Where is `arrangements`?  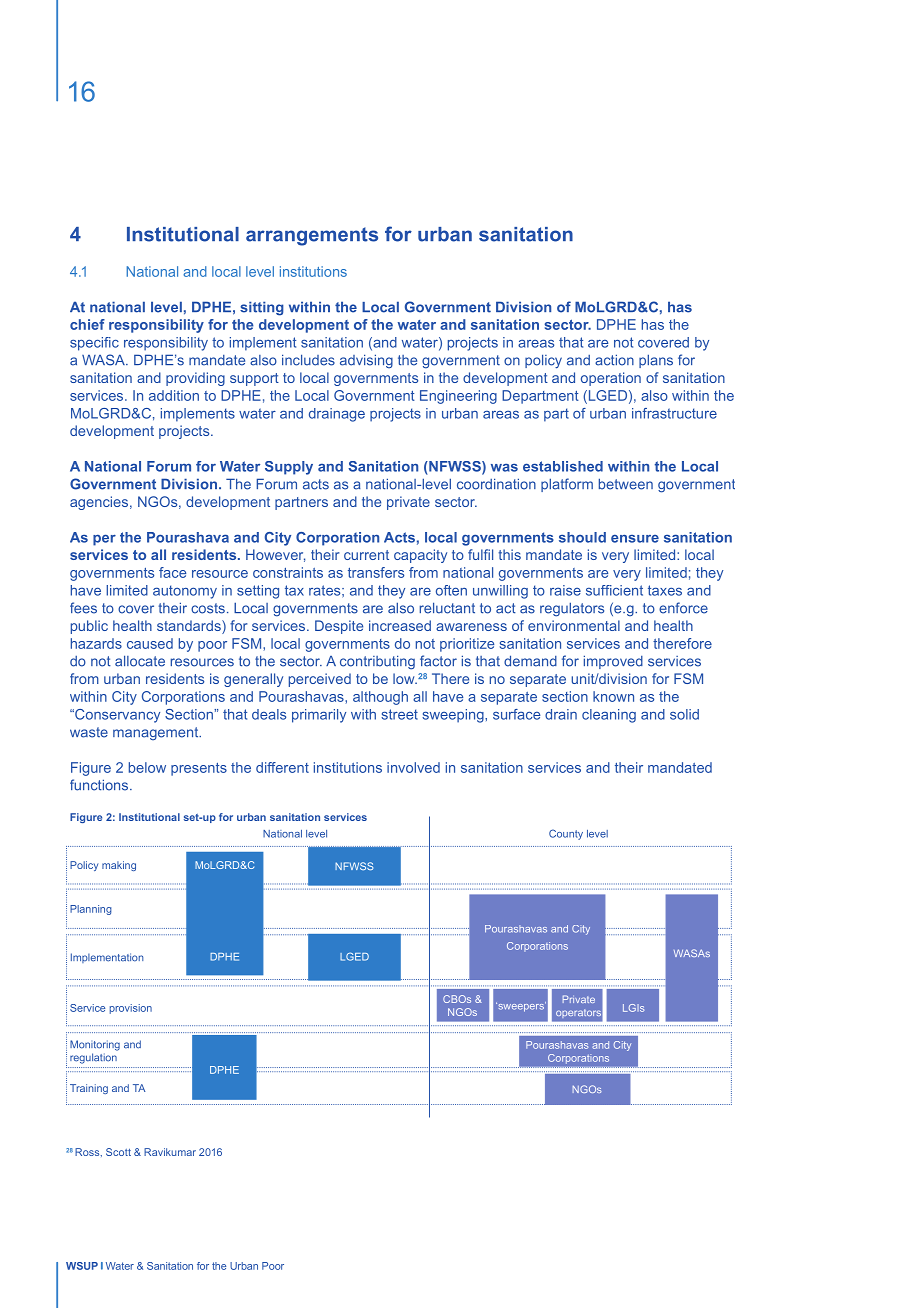 arrangements is located at coordinates (312, 236).
